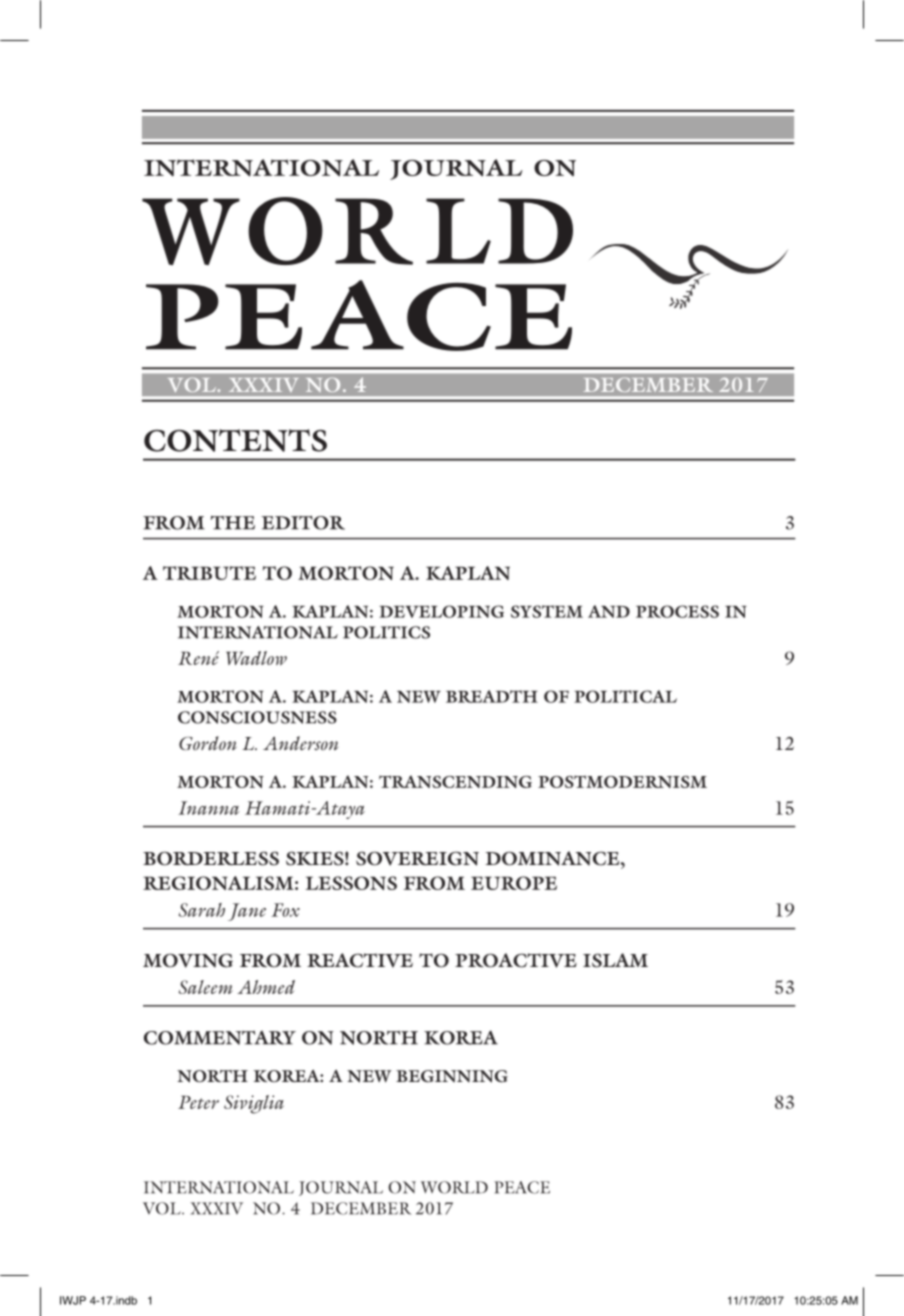 Image resolution: width=904 pixels, height=1316 pixels. What do you see at coordinates (303, 523) in the image?
I see `EDITOR` at bounding box center [303, 523].
